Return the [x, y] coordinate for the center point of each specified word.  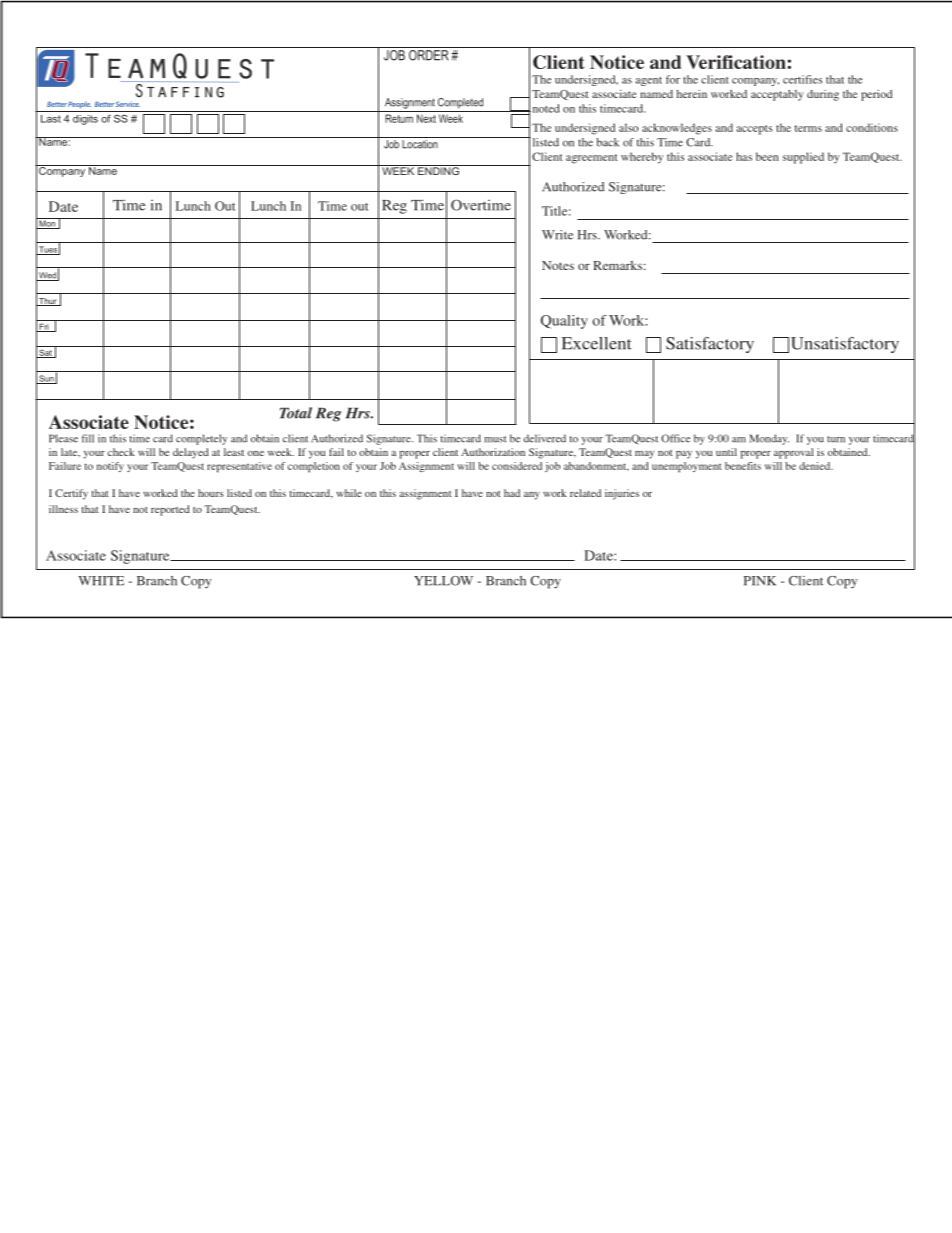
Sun [46, 379]
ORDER [429, 55]
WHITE [101, 581]
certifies [802, 79]
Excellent [597, 343]
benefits [743, 466]
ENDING [438, 170]
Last [51, 119]
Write [557, 235]
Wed [47, 276]
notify [110, 467]
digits [85, 120]
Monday [769, 439]
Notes [558, 265]
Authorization [493, 452]
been [767, 156]
